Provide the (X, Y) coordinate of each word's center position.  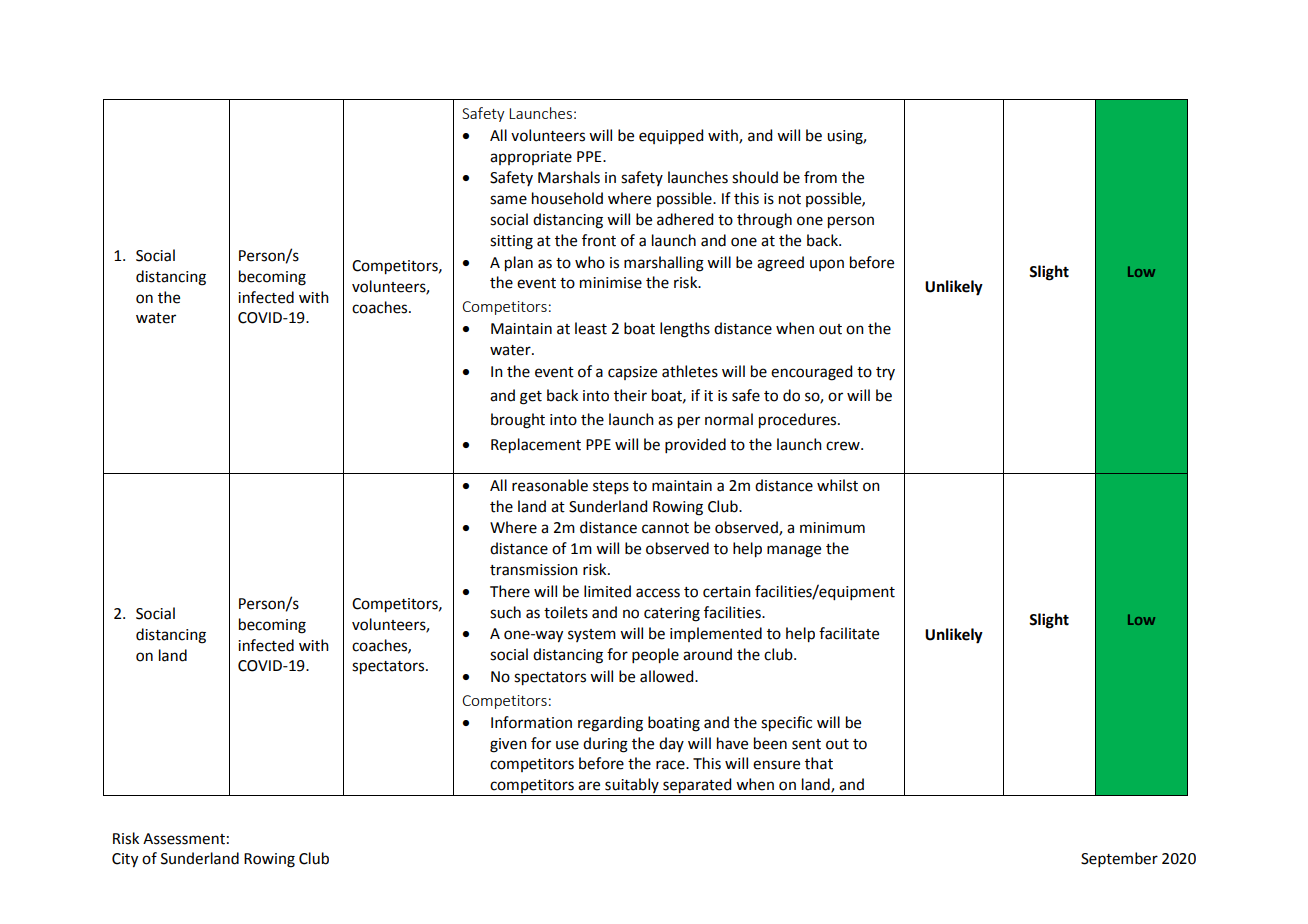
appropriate (531, 158)
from (820, 177)
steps (611, 487)
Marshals (569, 177)
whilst (837, 485)
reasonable (550, 485)
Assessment (184, 839)
